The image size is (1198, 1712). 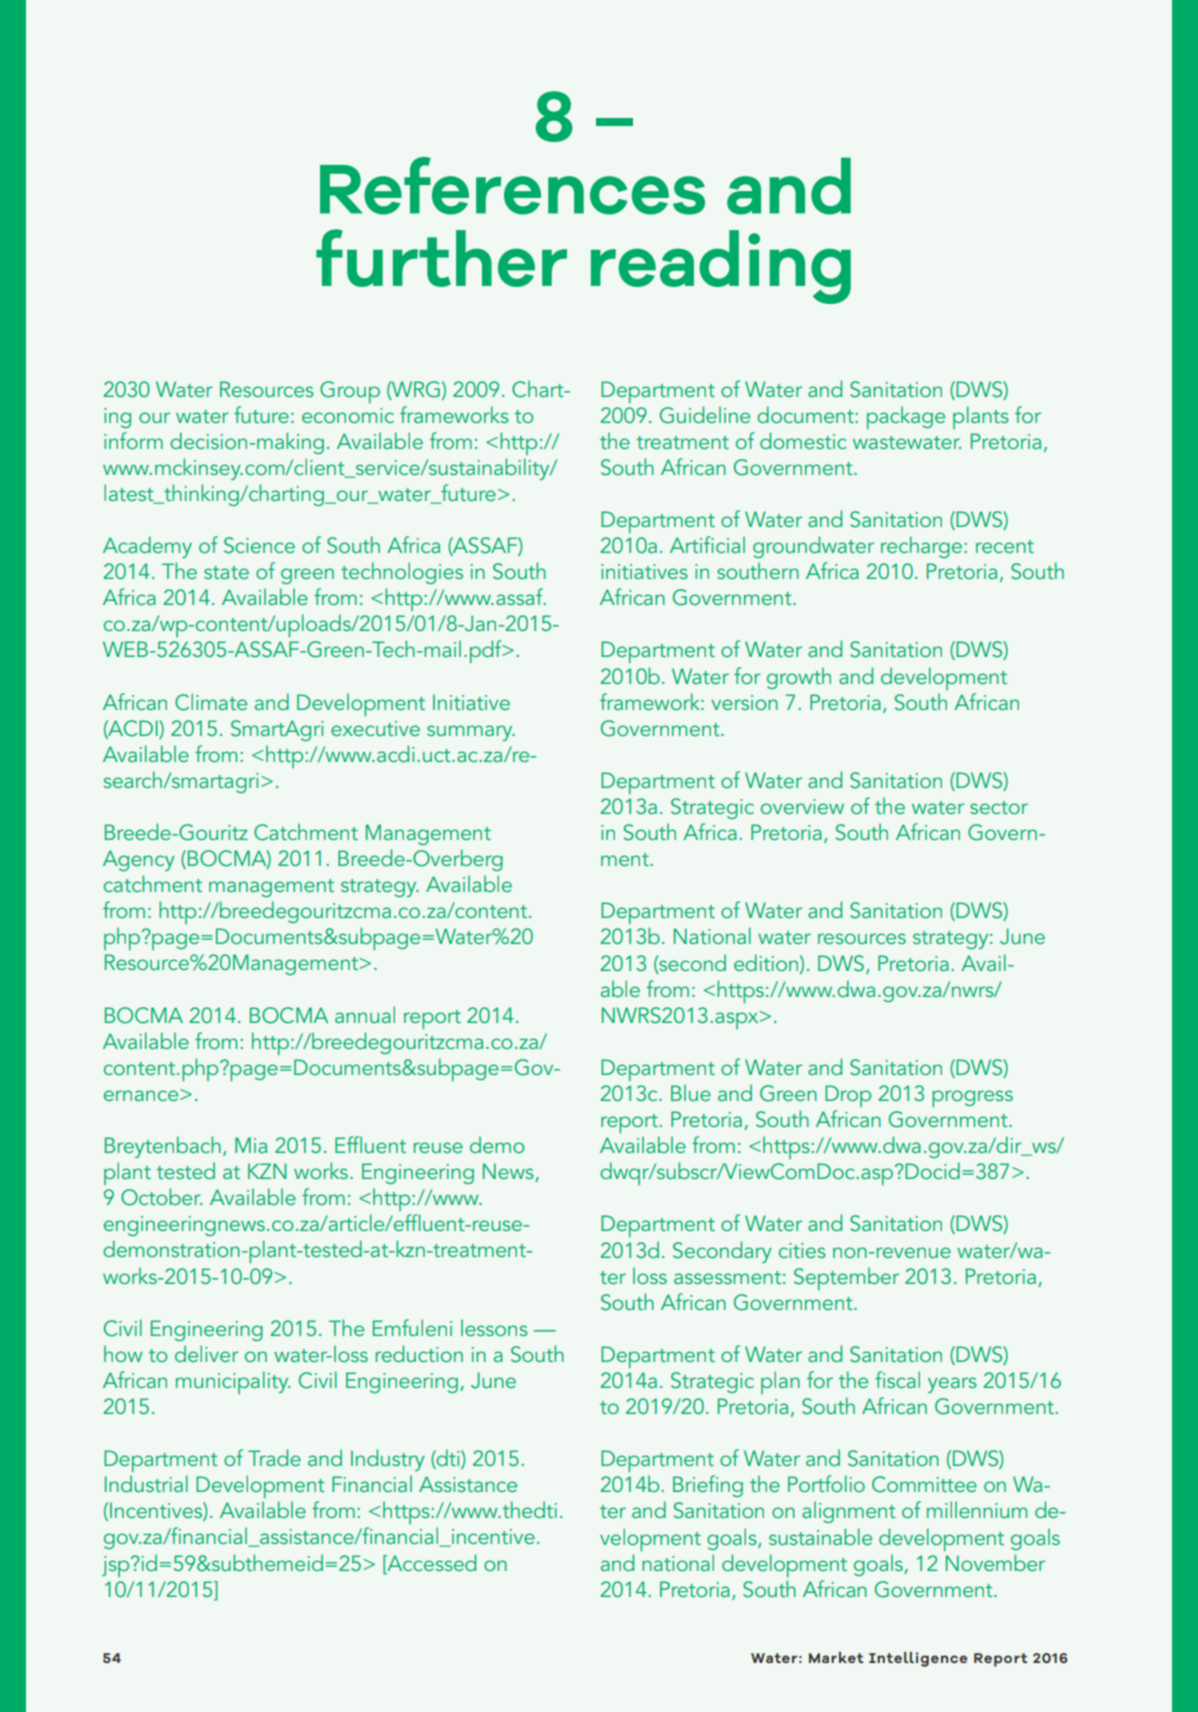 What do you see at coordinates (146, 1483) in the screenshot?
I see `Industrial` at bounding box center [146, 1483].
